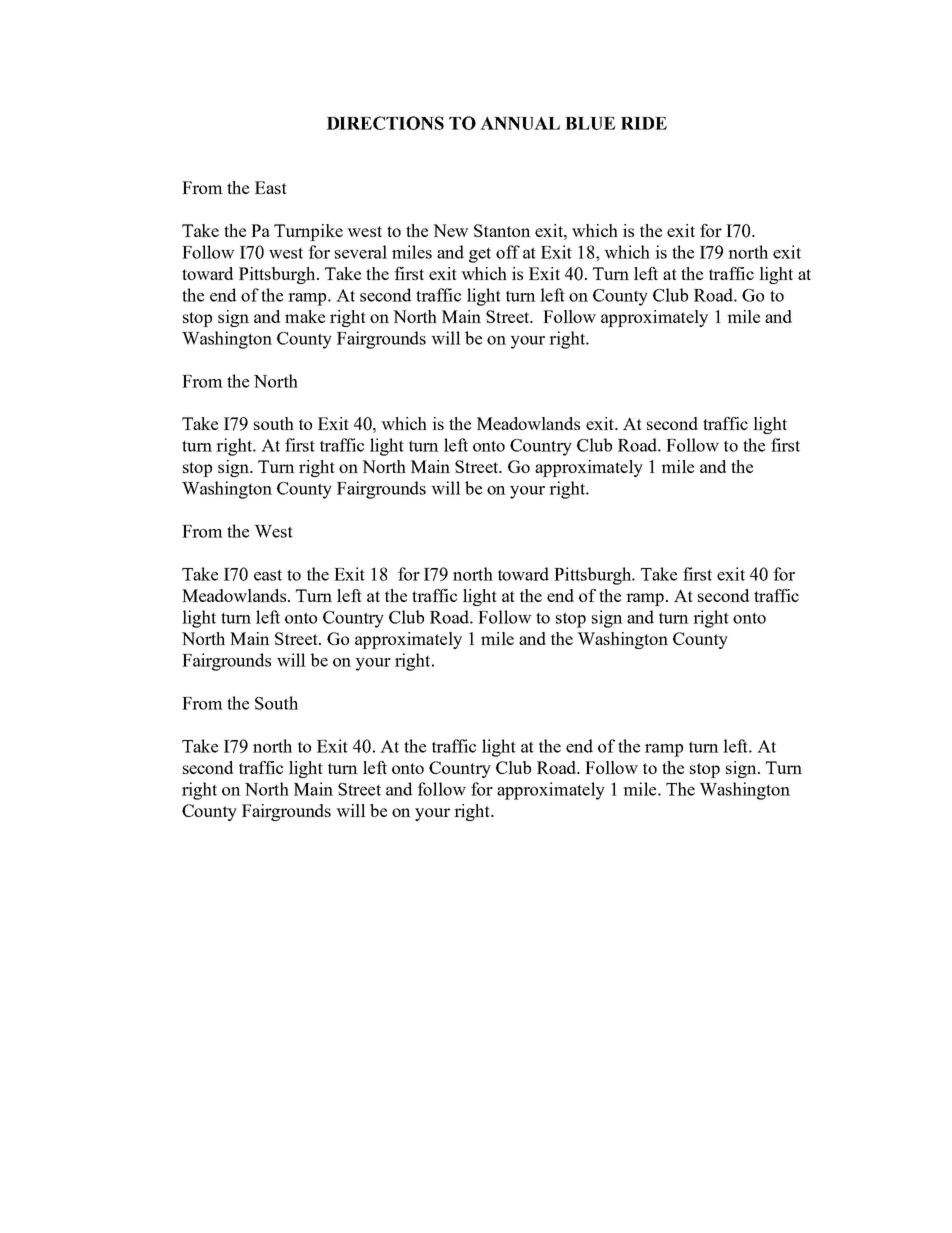 This screenshot has width=952, height=1233. Describe the element at coordinates (520, 123) in the screenshot. I see `ANNUAL` at that location.
